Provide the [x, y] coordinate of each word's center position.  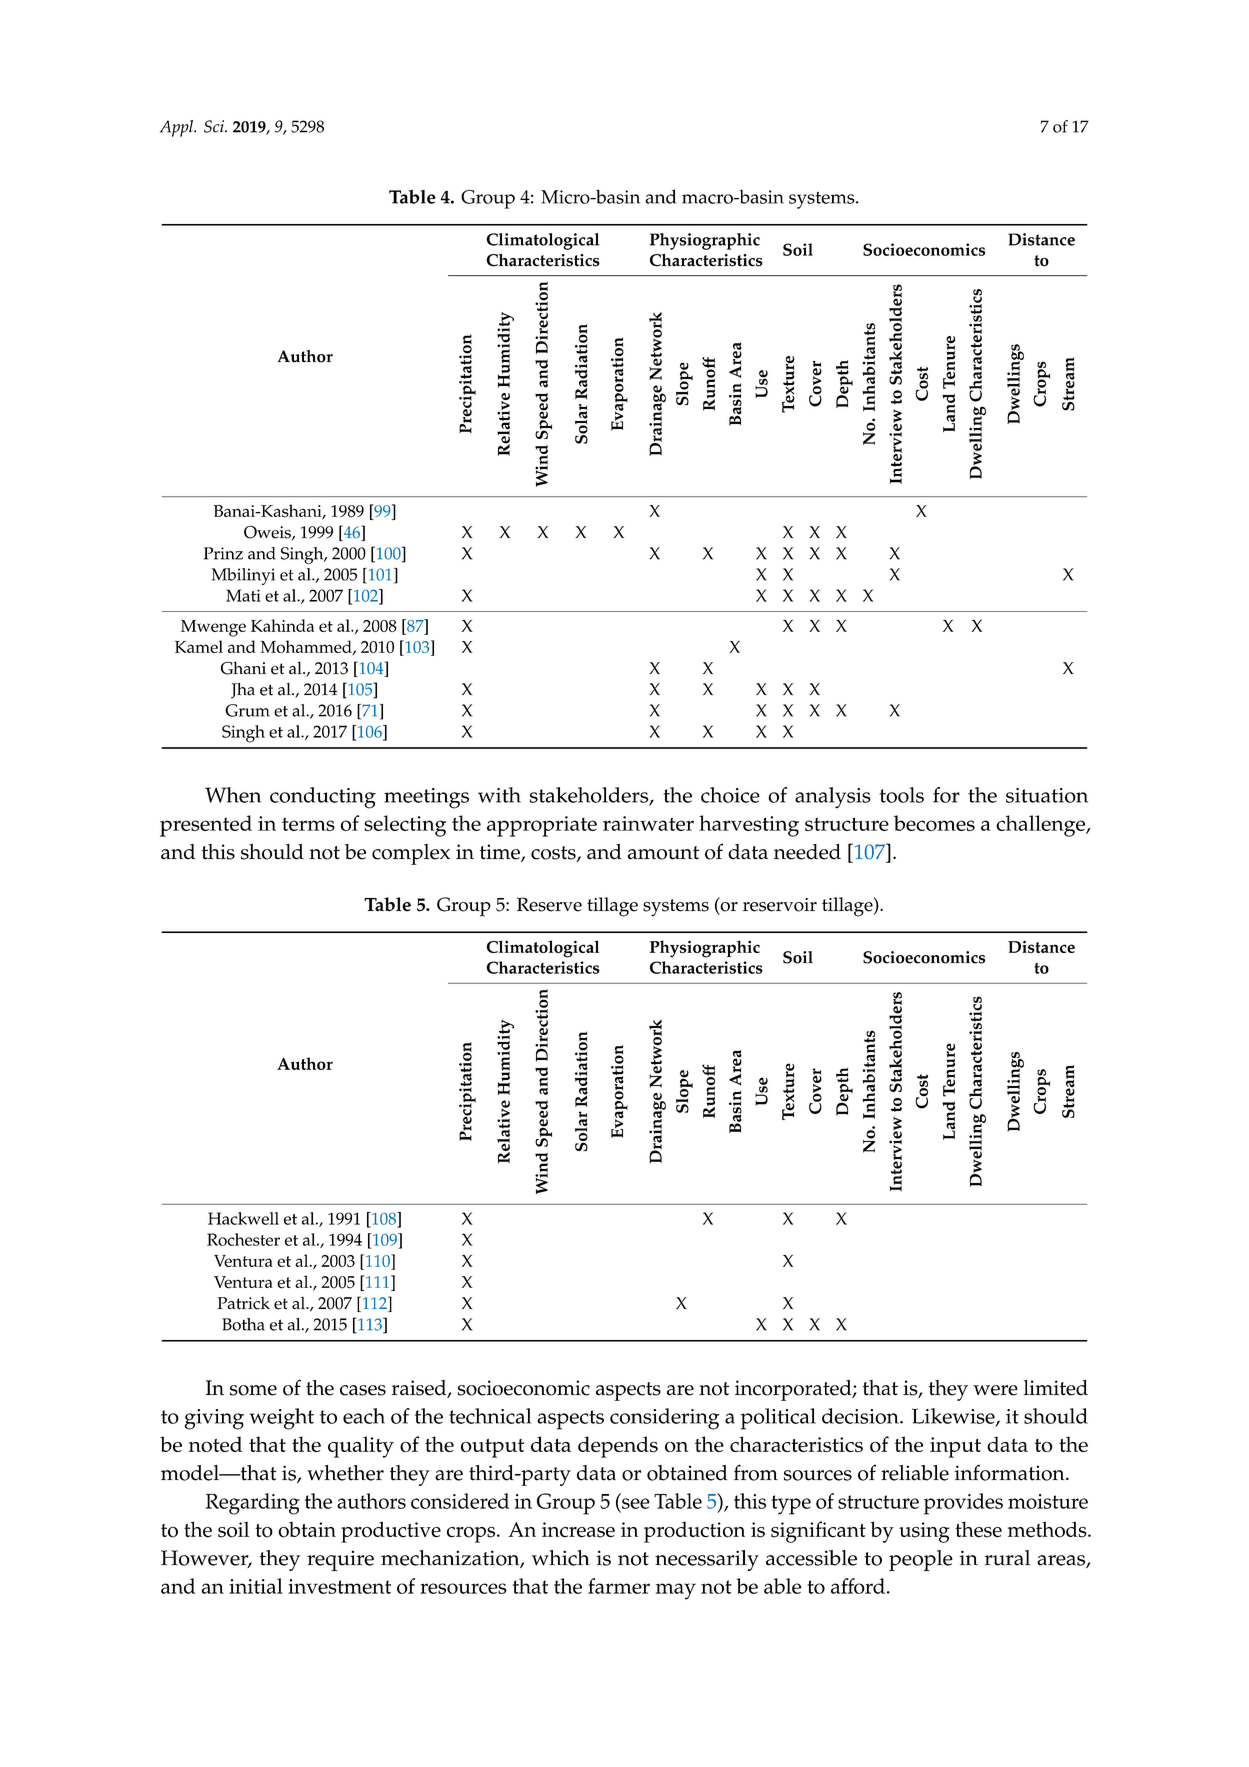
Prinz [223, 553]
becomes [934, 823]
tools [902, 795]
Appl [177, 128]
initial [256, 1586]
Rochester [243, 1239]
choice [730, 795]
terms [308, 824]
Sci [215, 126]
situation [1047, 795]
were [995, 1390]
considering [664, 1419]
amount [663, 853]
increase [578, 1530]
